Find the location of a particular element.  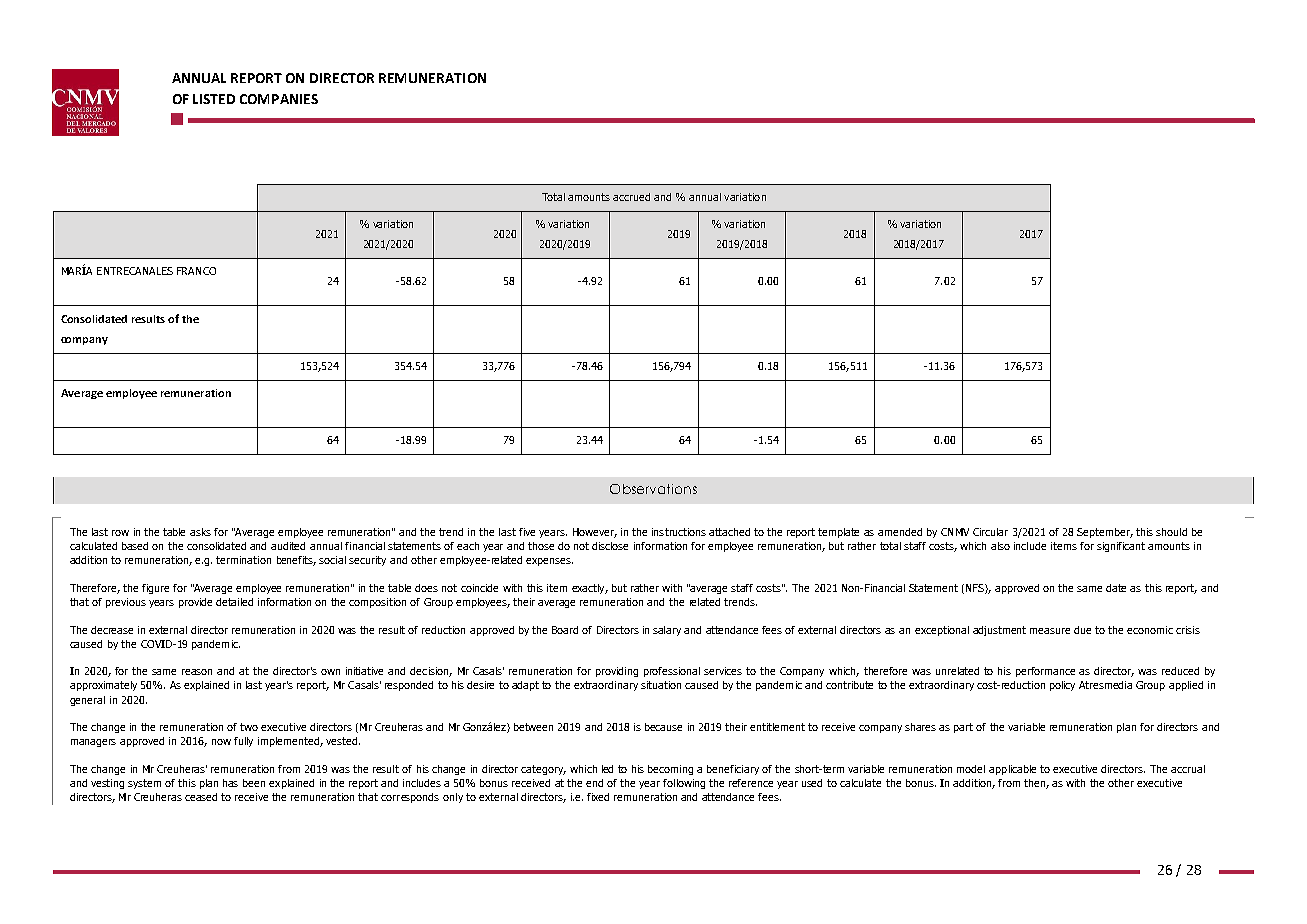

accrued is located at coordinates (631, 197).
